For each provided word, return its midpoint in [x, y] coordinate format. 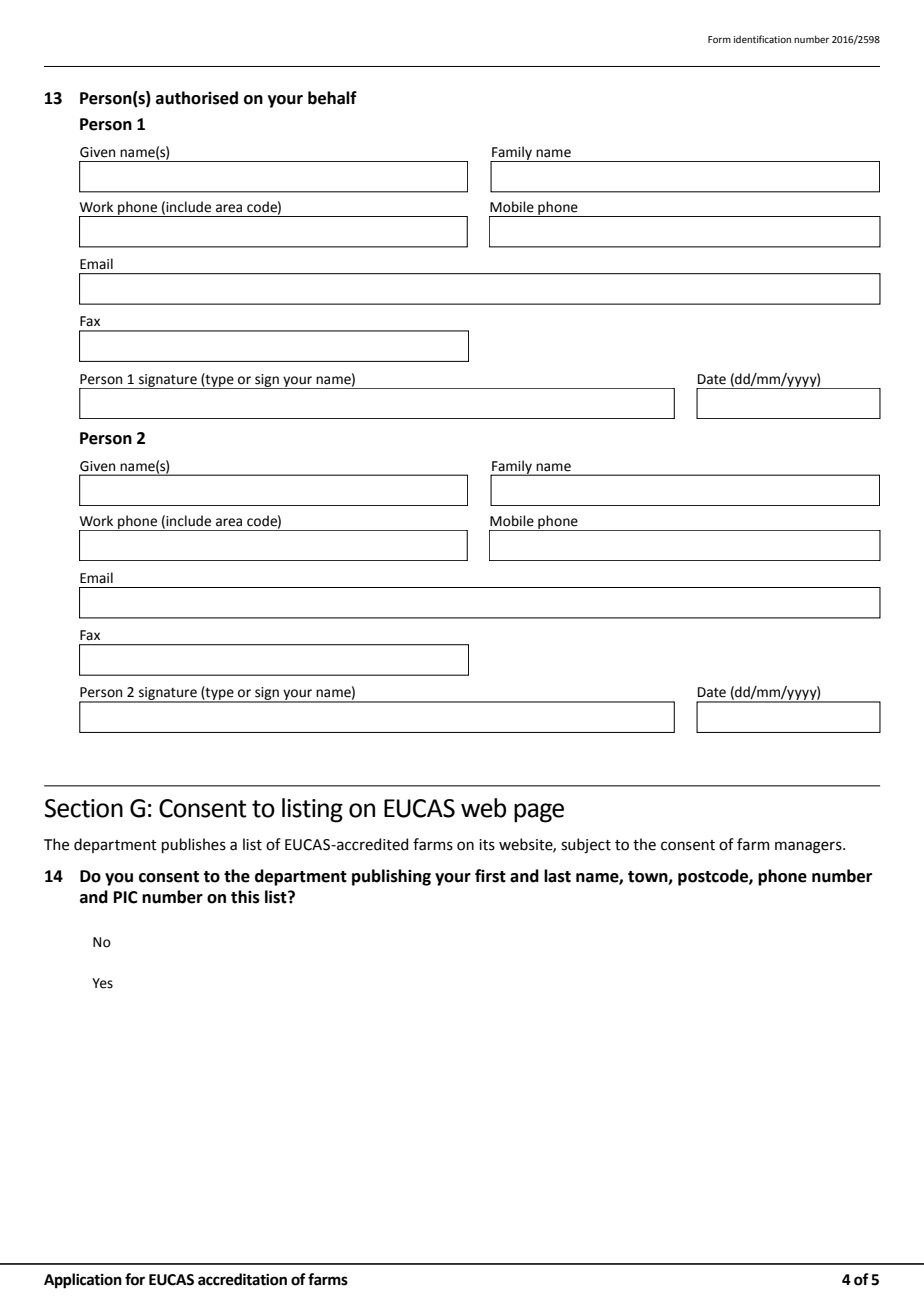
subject [586, 845]
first [490, 876]
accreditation [242, 1279]
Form [719, 39]
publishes [194, 845]
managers [809, 847]
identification [762, 39]
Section [84, 808]
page [539, 813]
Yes [102, 983]
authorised [197, 98]
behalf [332, 98]
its [487, 845]
